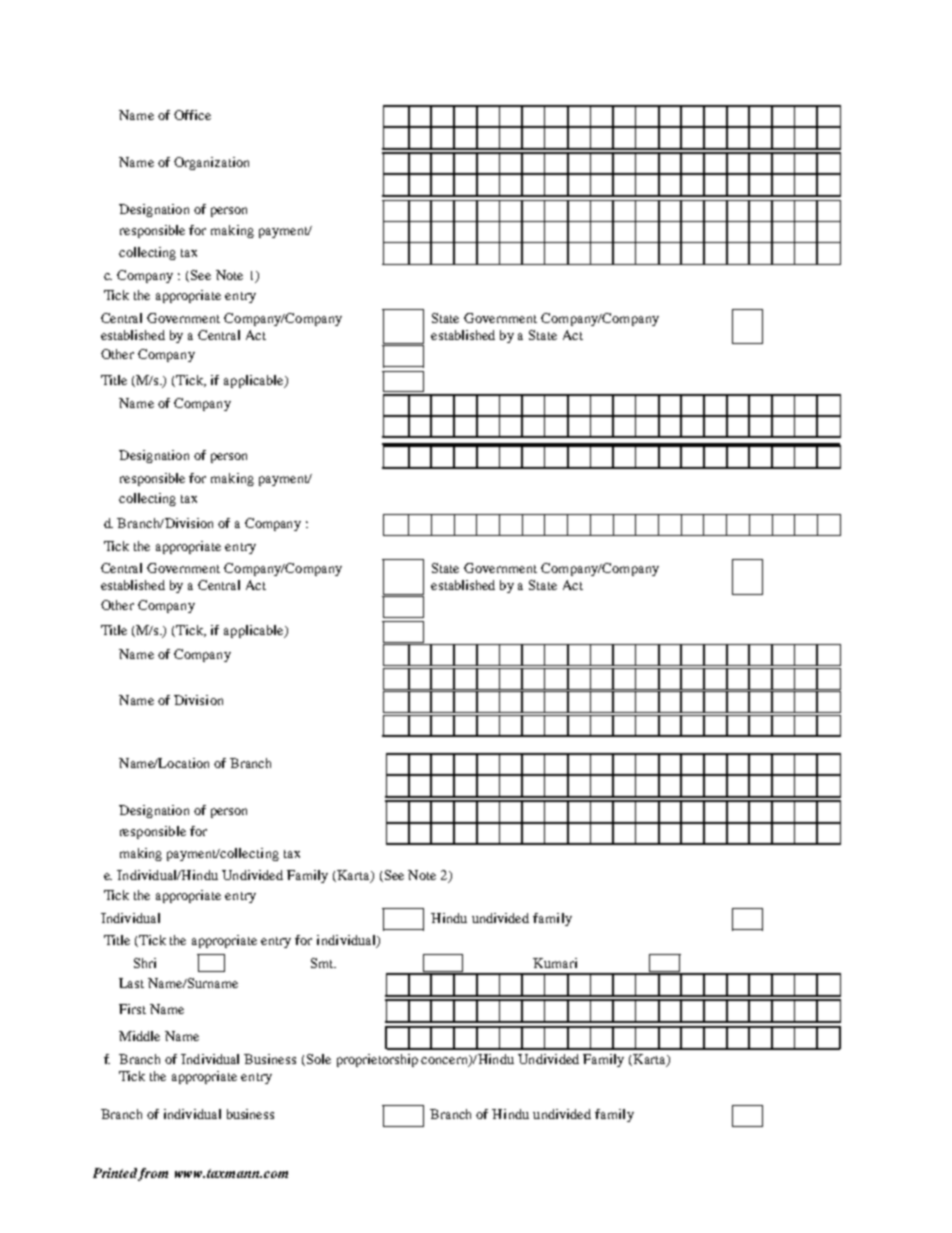 This screenshot has height=1233, width=952. I want to click on Shri, so click(145, 963).
